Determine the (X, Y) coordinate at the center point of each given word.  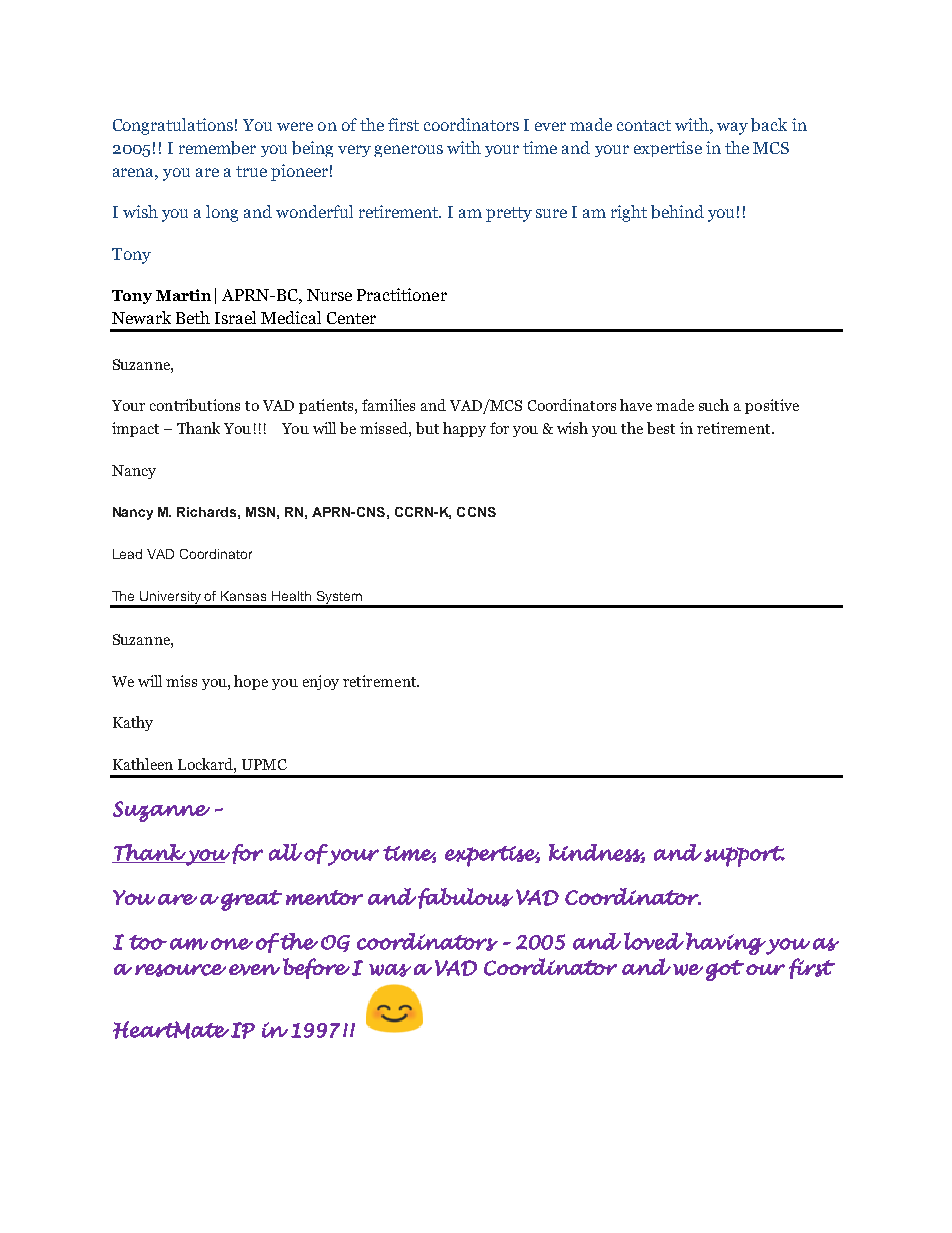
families (388, 405)
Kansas (243, 596)
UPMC (264, 764)
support (744, 856)
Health (291, 596)
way (732, 128)
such (714, 405)
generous (408, 151)
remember (217, 148)
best (661, 428)
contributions (195, 405)
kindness (597, 853)
